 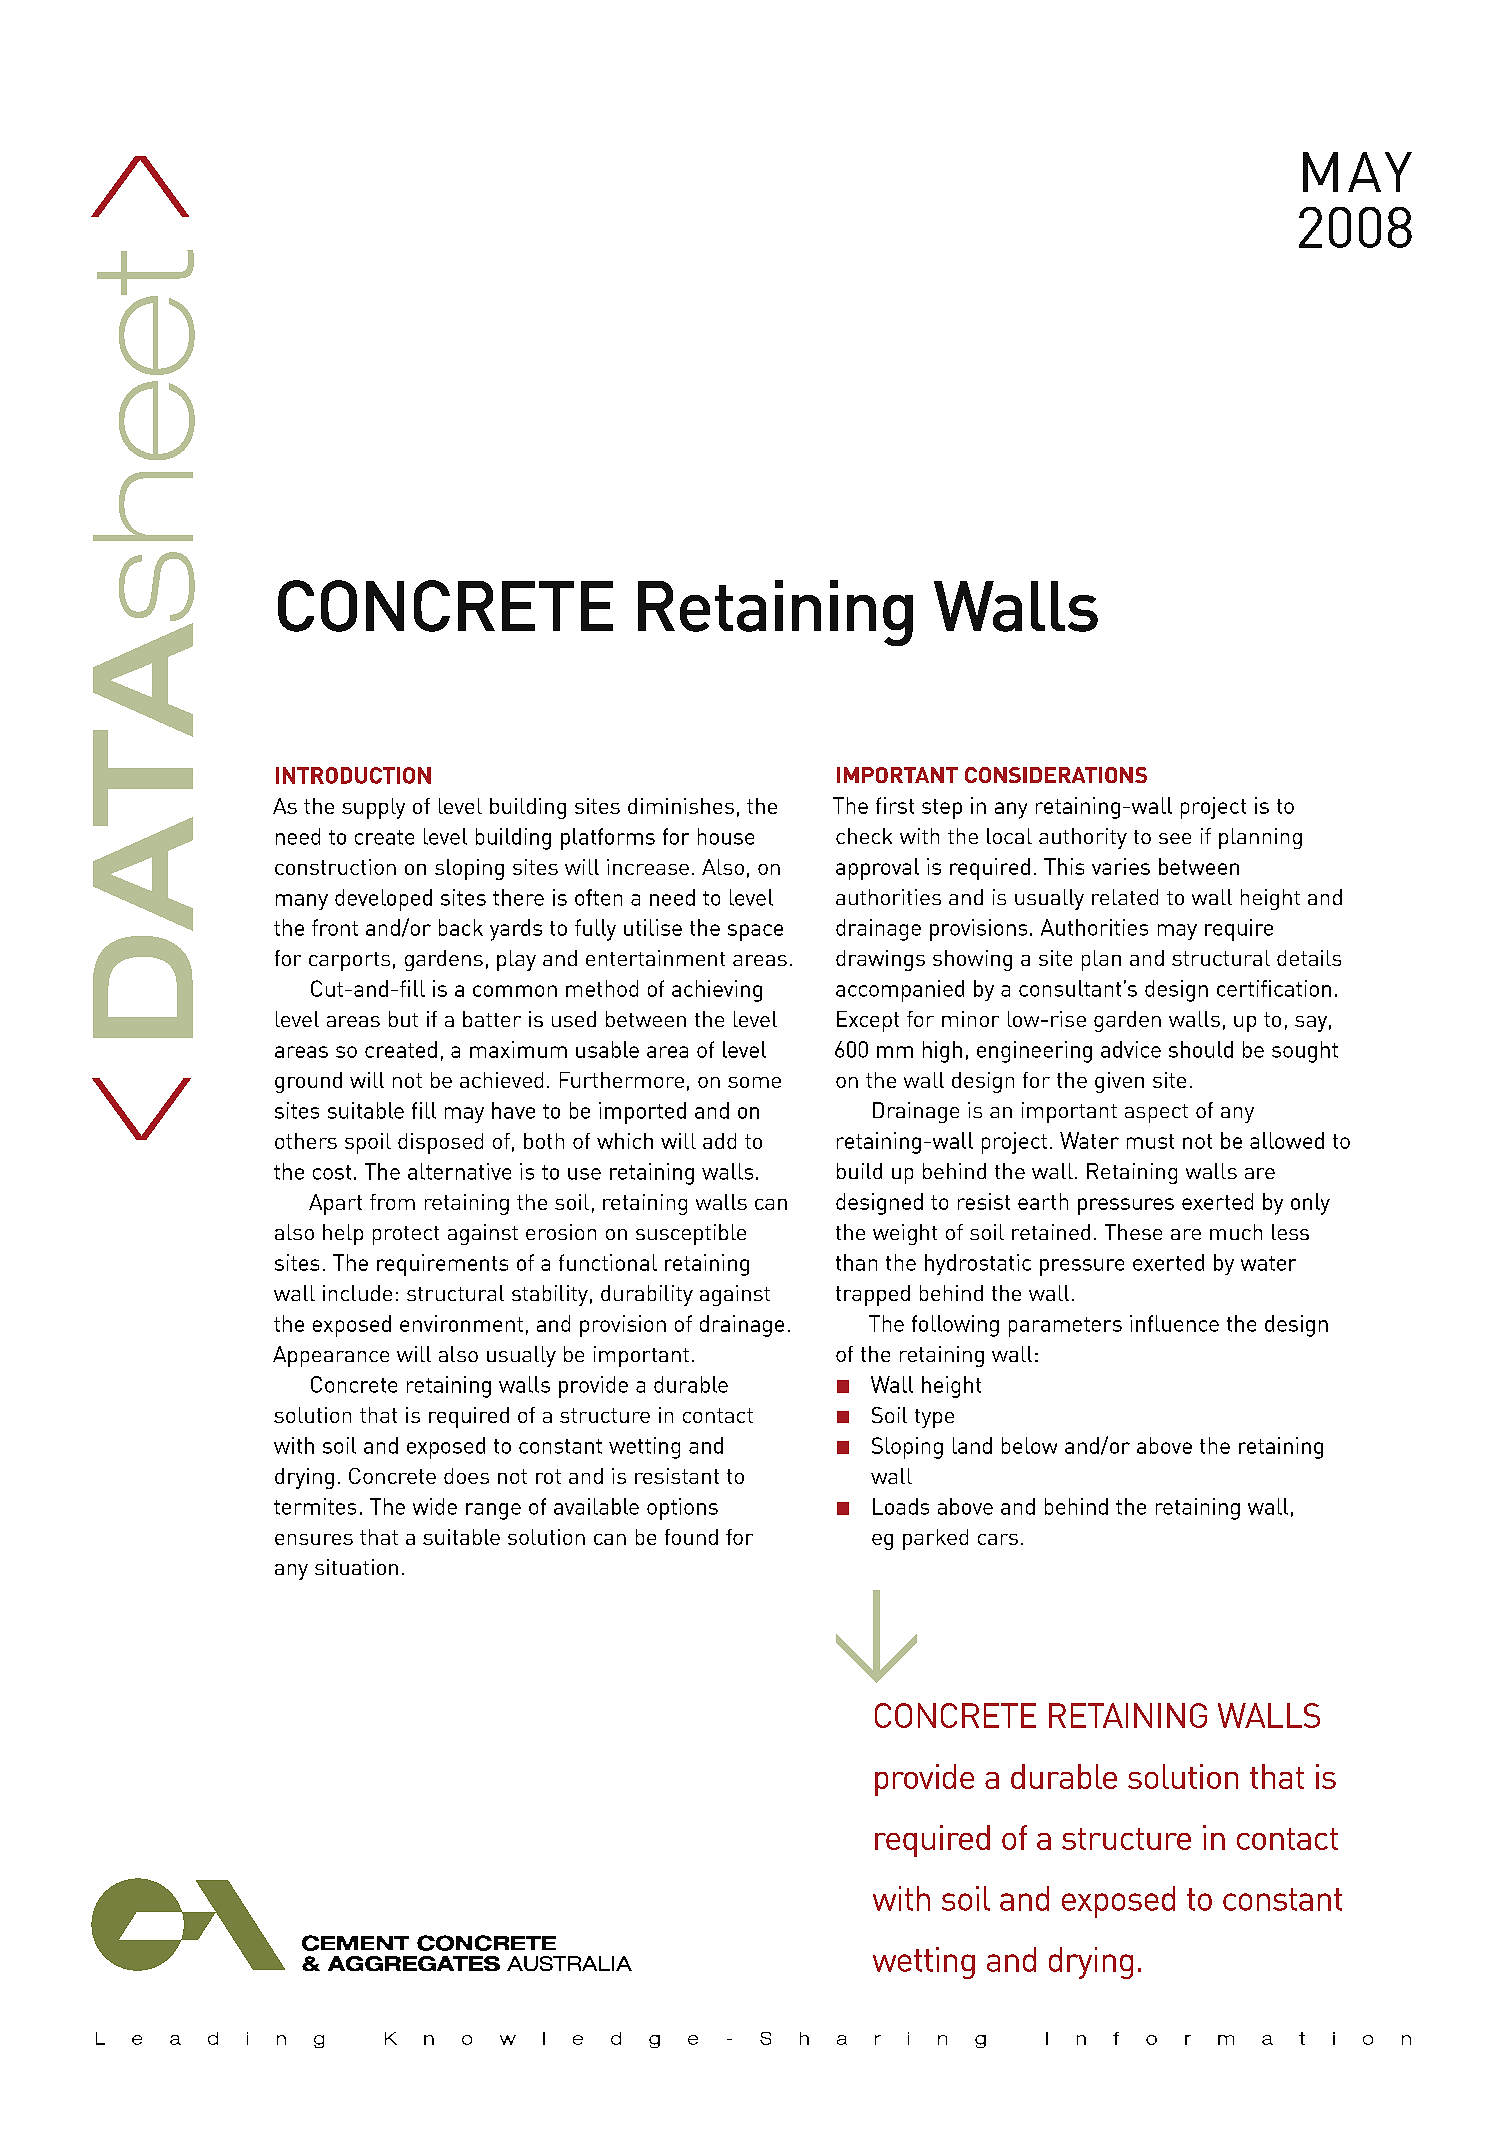 What do you see at coordinates (373, 808) in the image?
I see `supply` at bounding box center [373, 808].
